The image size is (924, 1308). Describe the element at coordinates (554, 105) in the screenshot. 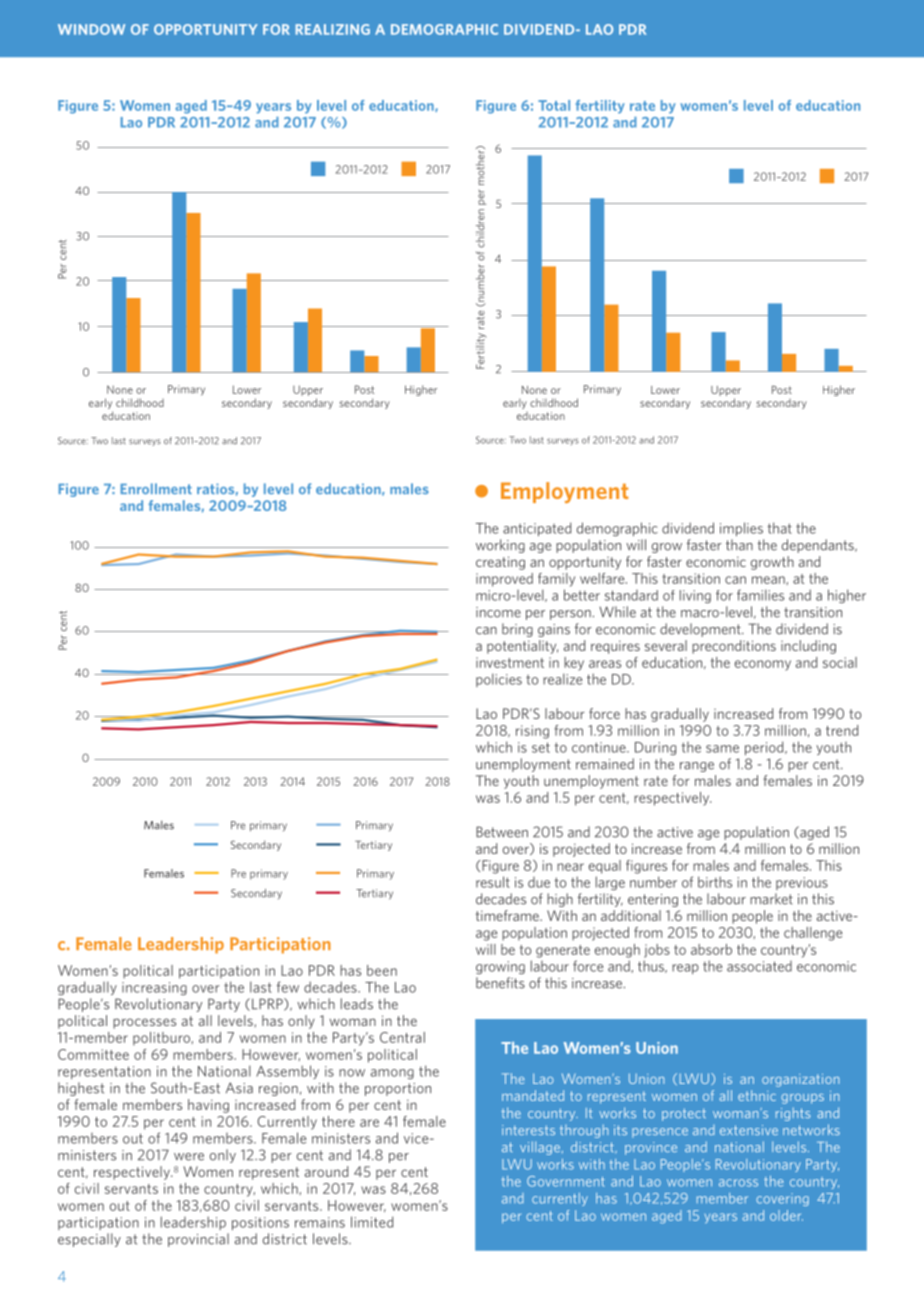

I see `Total` at that location.
